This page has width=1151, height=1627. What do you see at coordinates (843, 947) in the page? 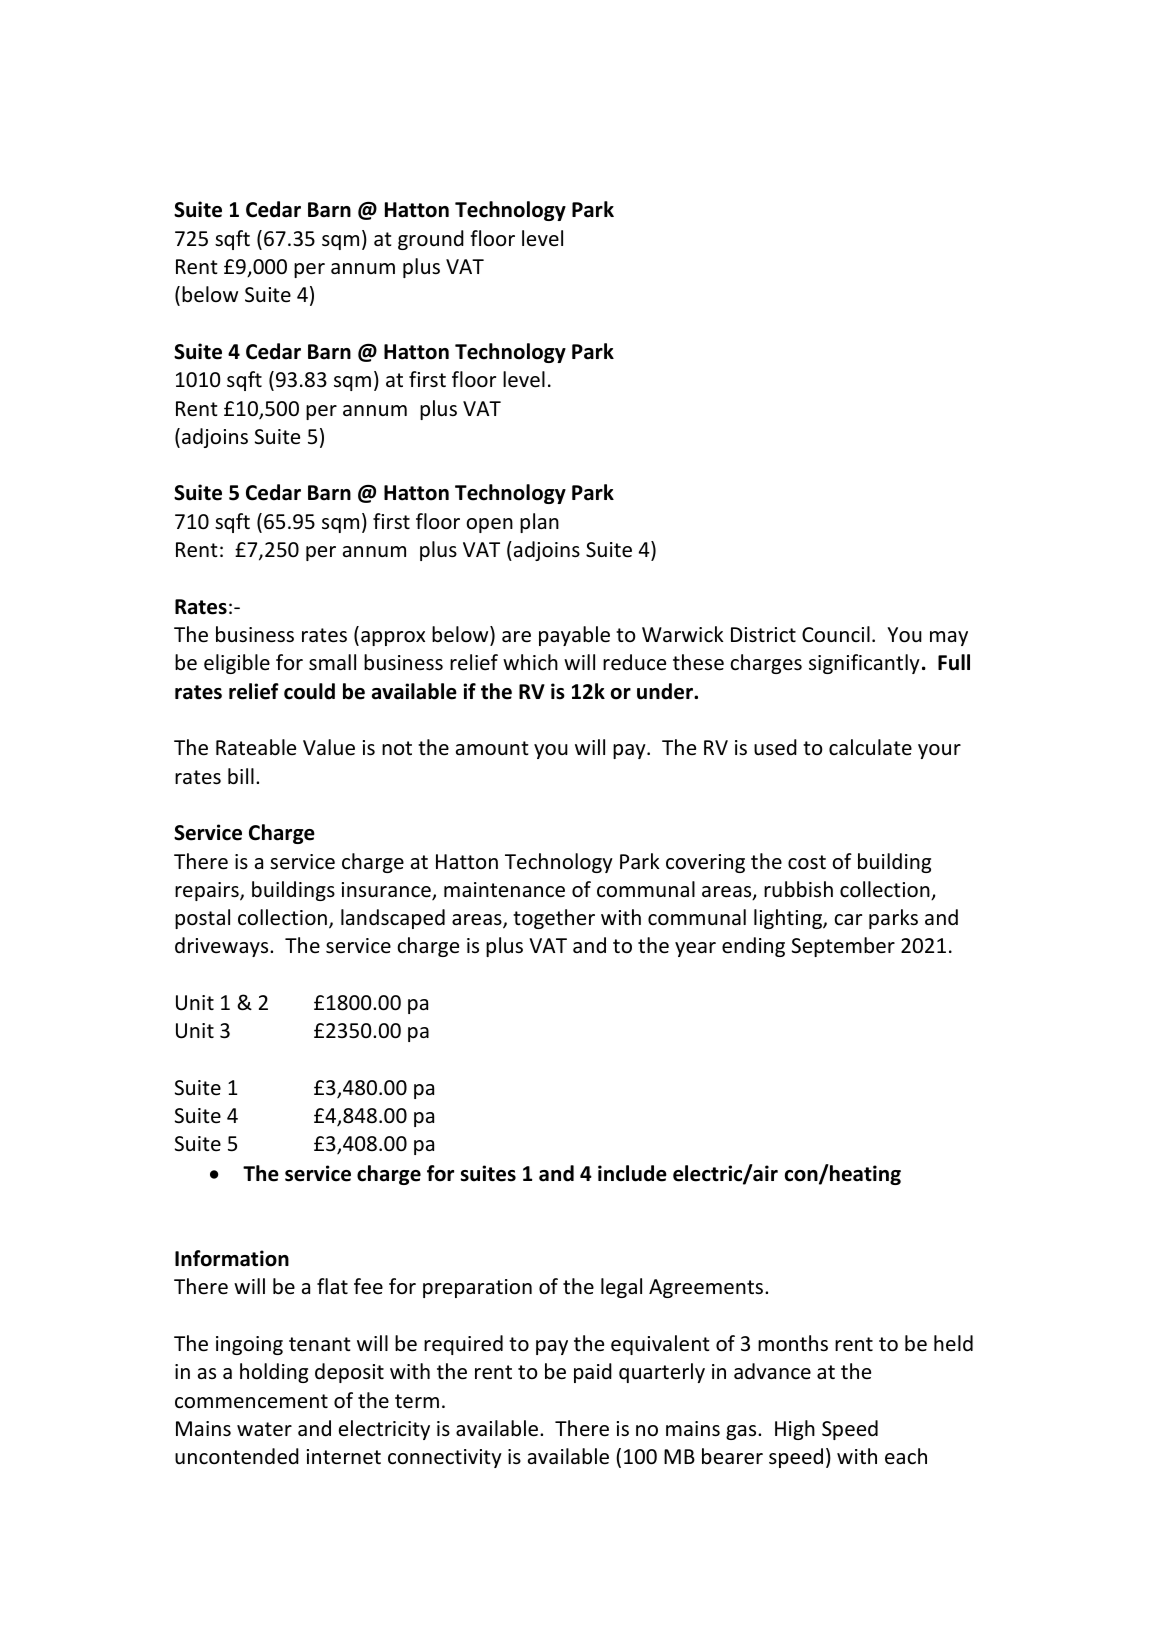
I see `September` at bounding box center [843, 947].
